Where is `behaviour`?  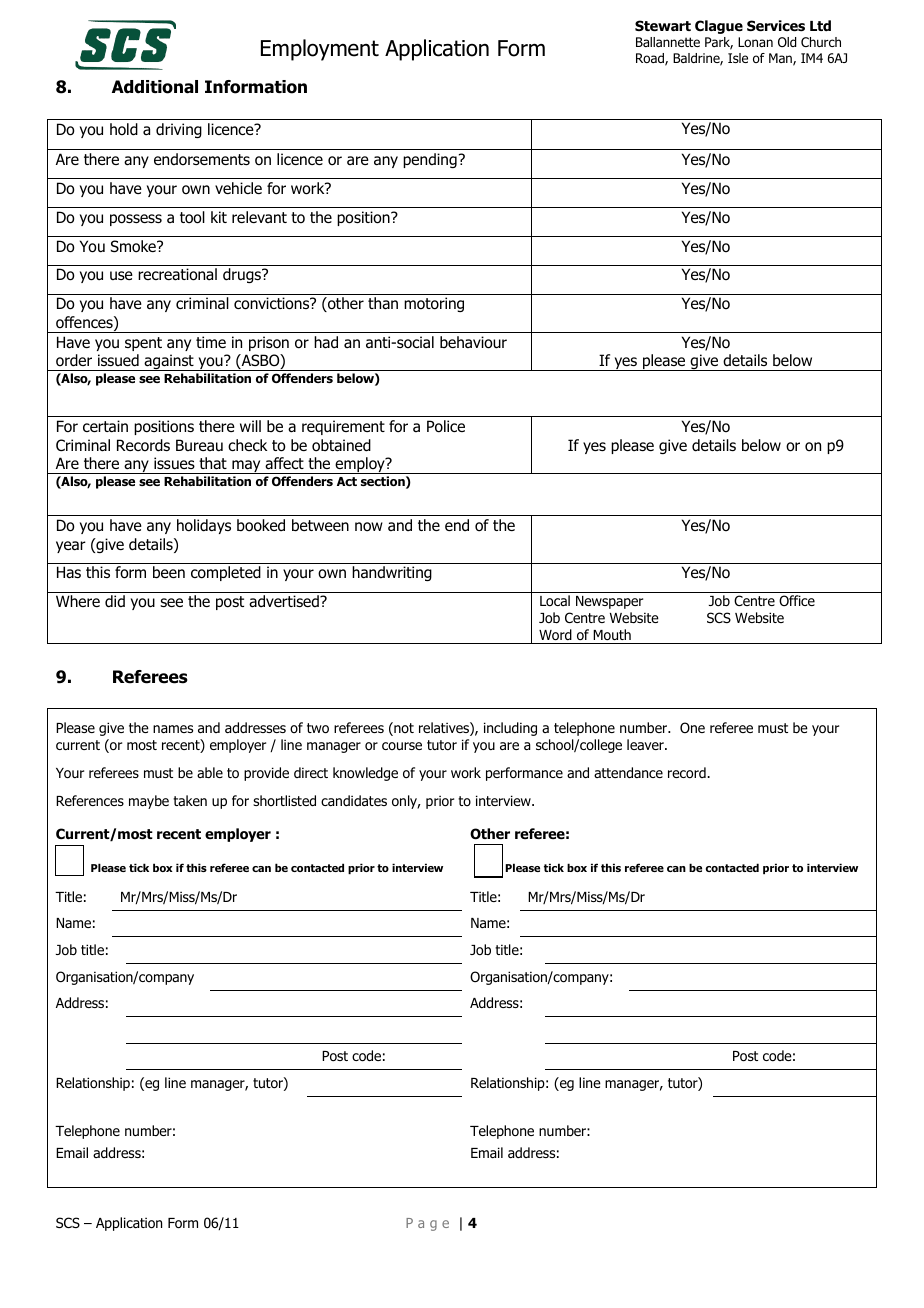
behaviour is located at coordinates (473, 342).
